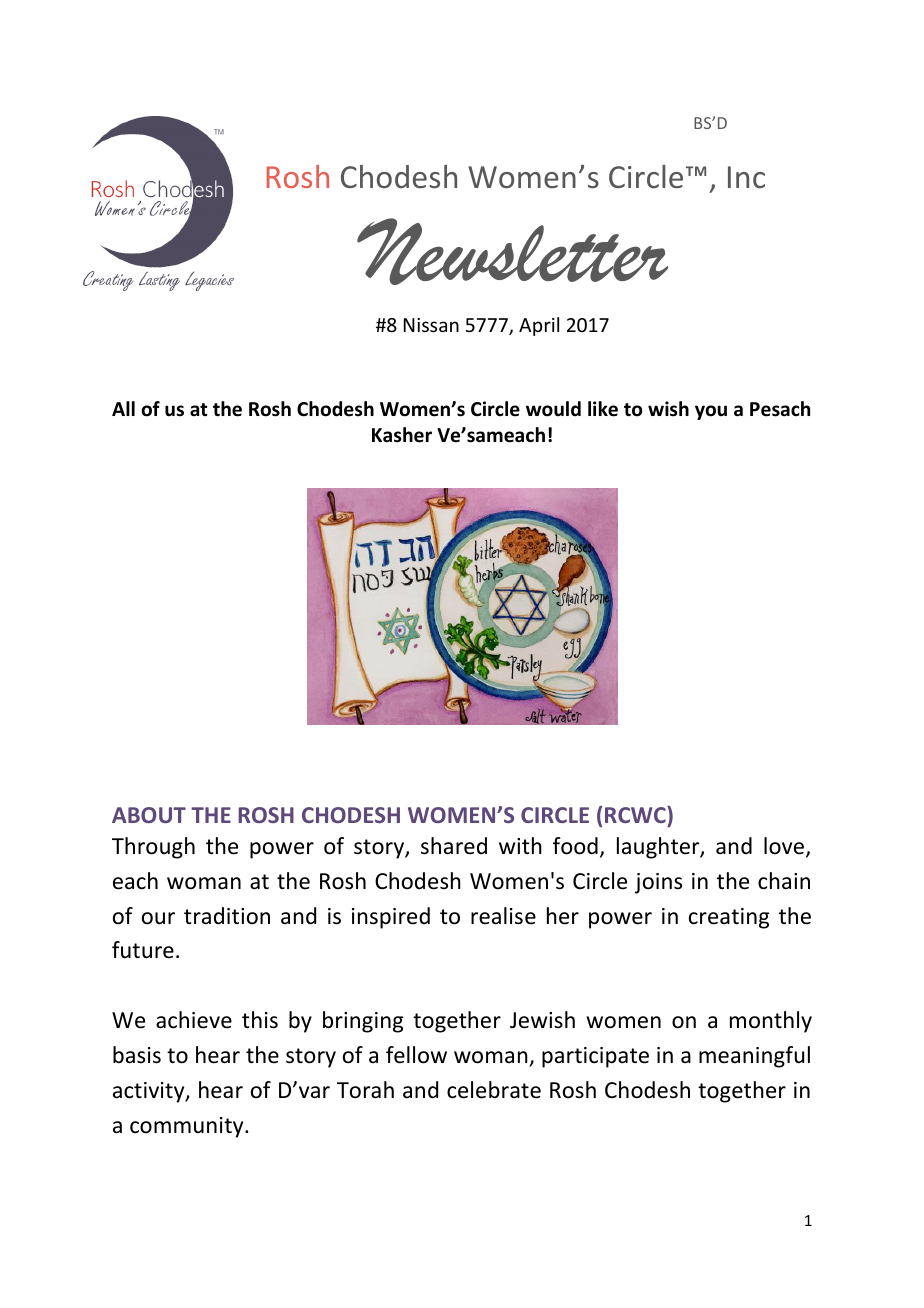 The image size is (924, 1308). Describe the element at coordinates (754, 1057) in the document. I see `meaningful` at that location.
